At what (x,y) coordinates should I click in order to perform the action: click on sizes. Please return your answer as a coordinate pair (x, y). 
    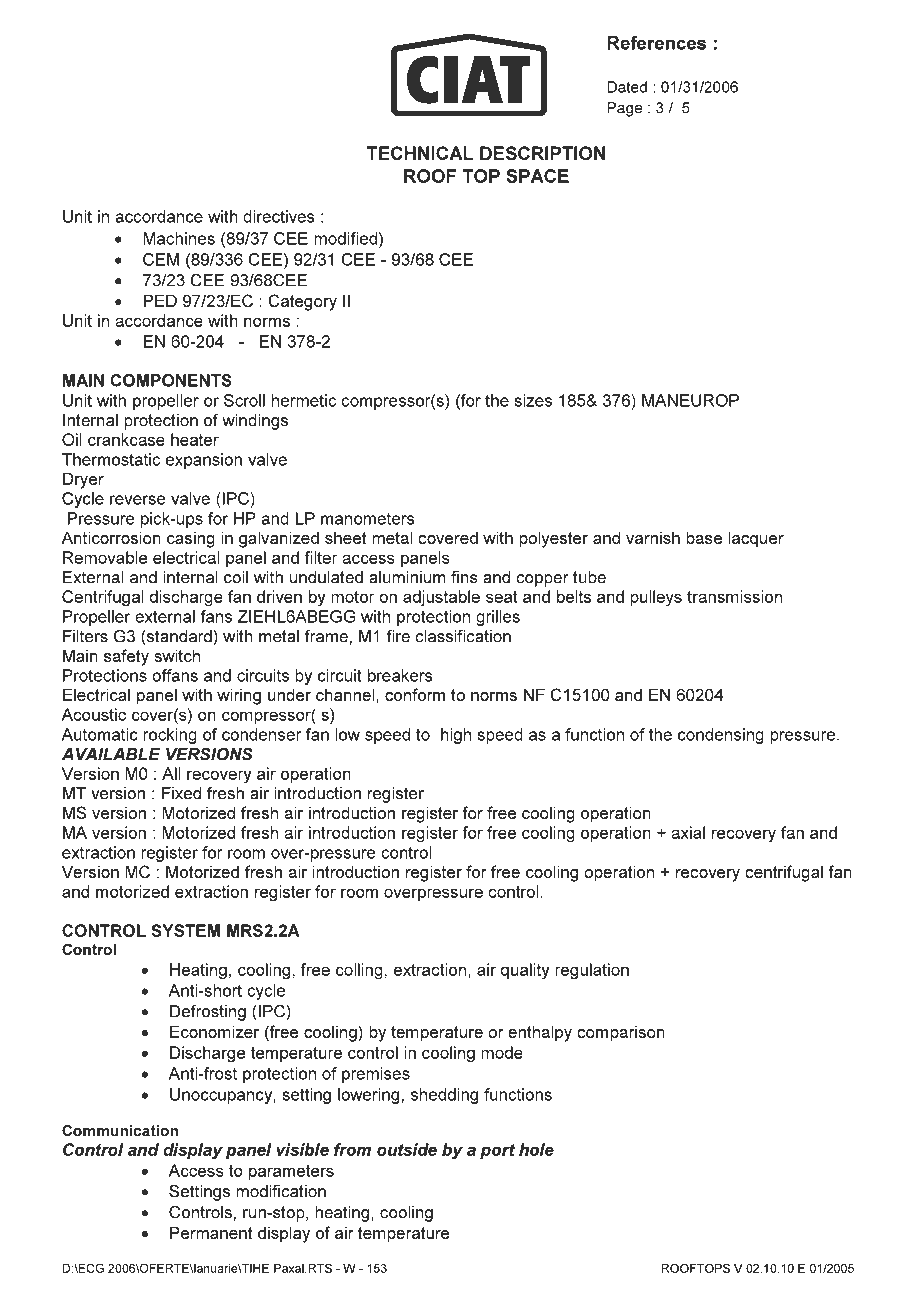
    Looking at the image, I should click on (533, 400).
